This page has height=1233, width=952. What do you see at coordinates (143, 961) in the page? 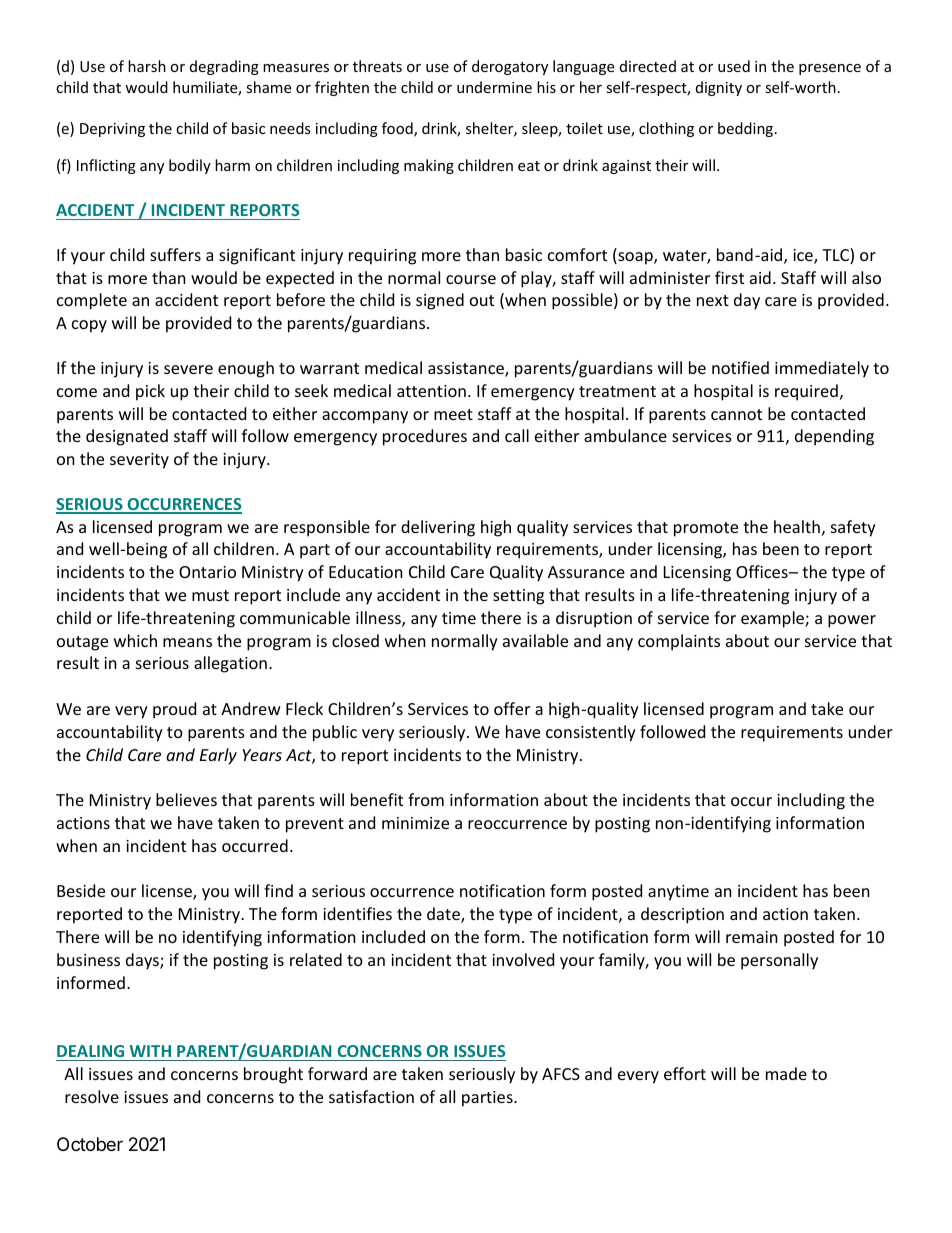
I see `days` at bounding box center [143, 961].
